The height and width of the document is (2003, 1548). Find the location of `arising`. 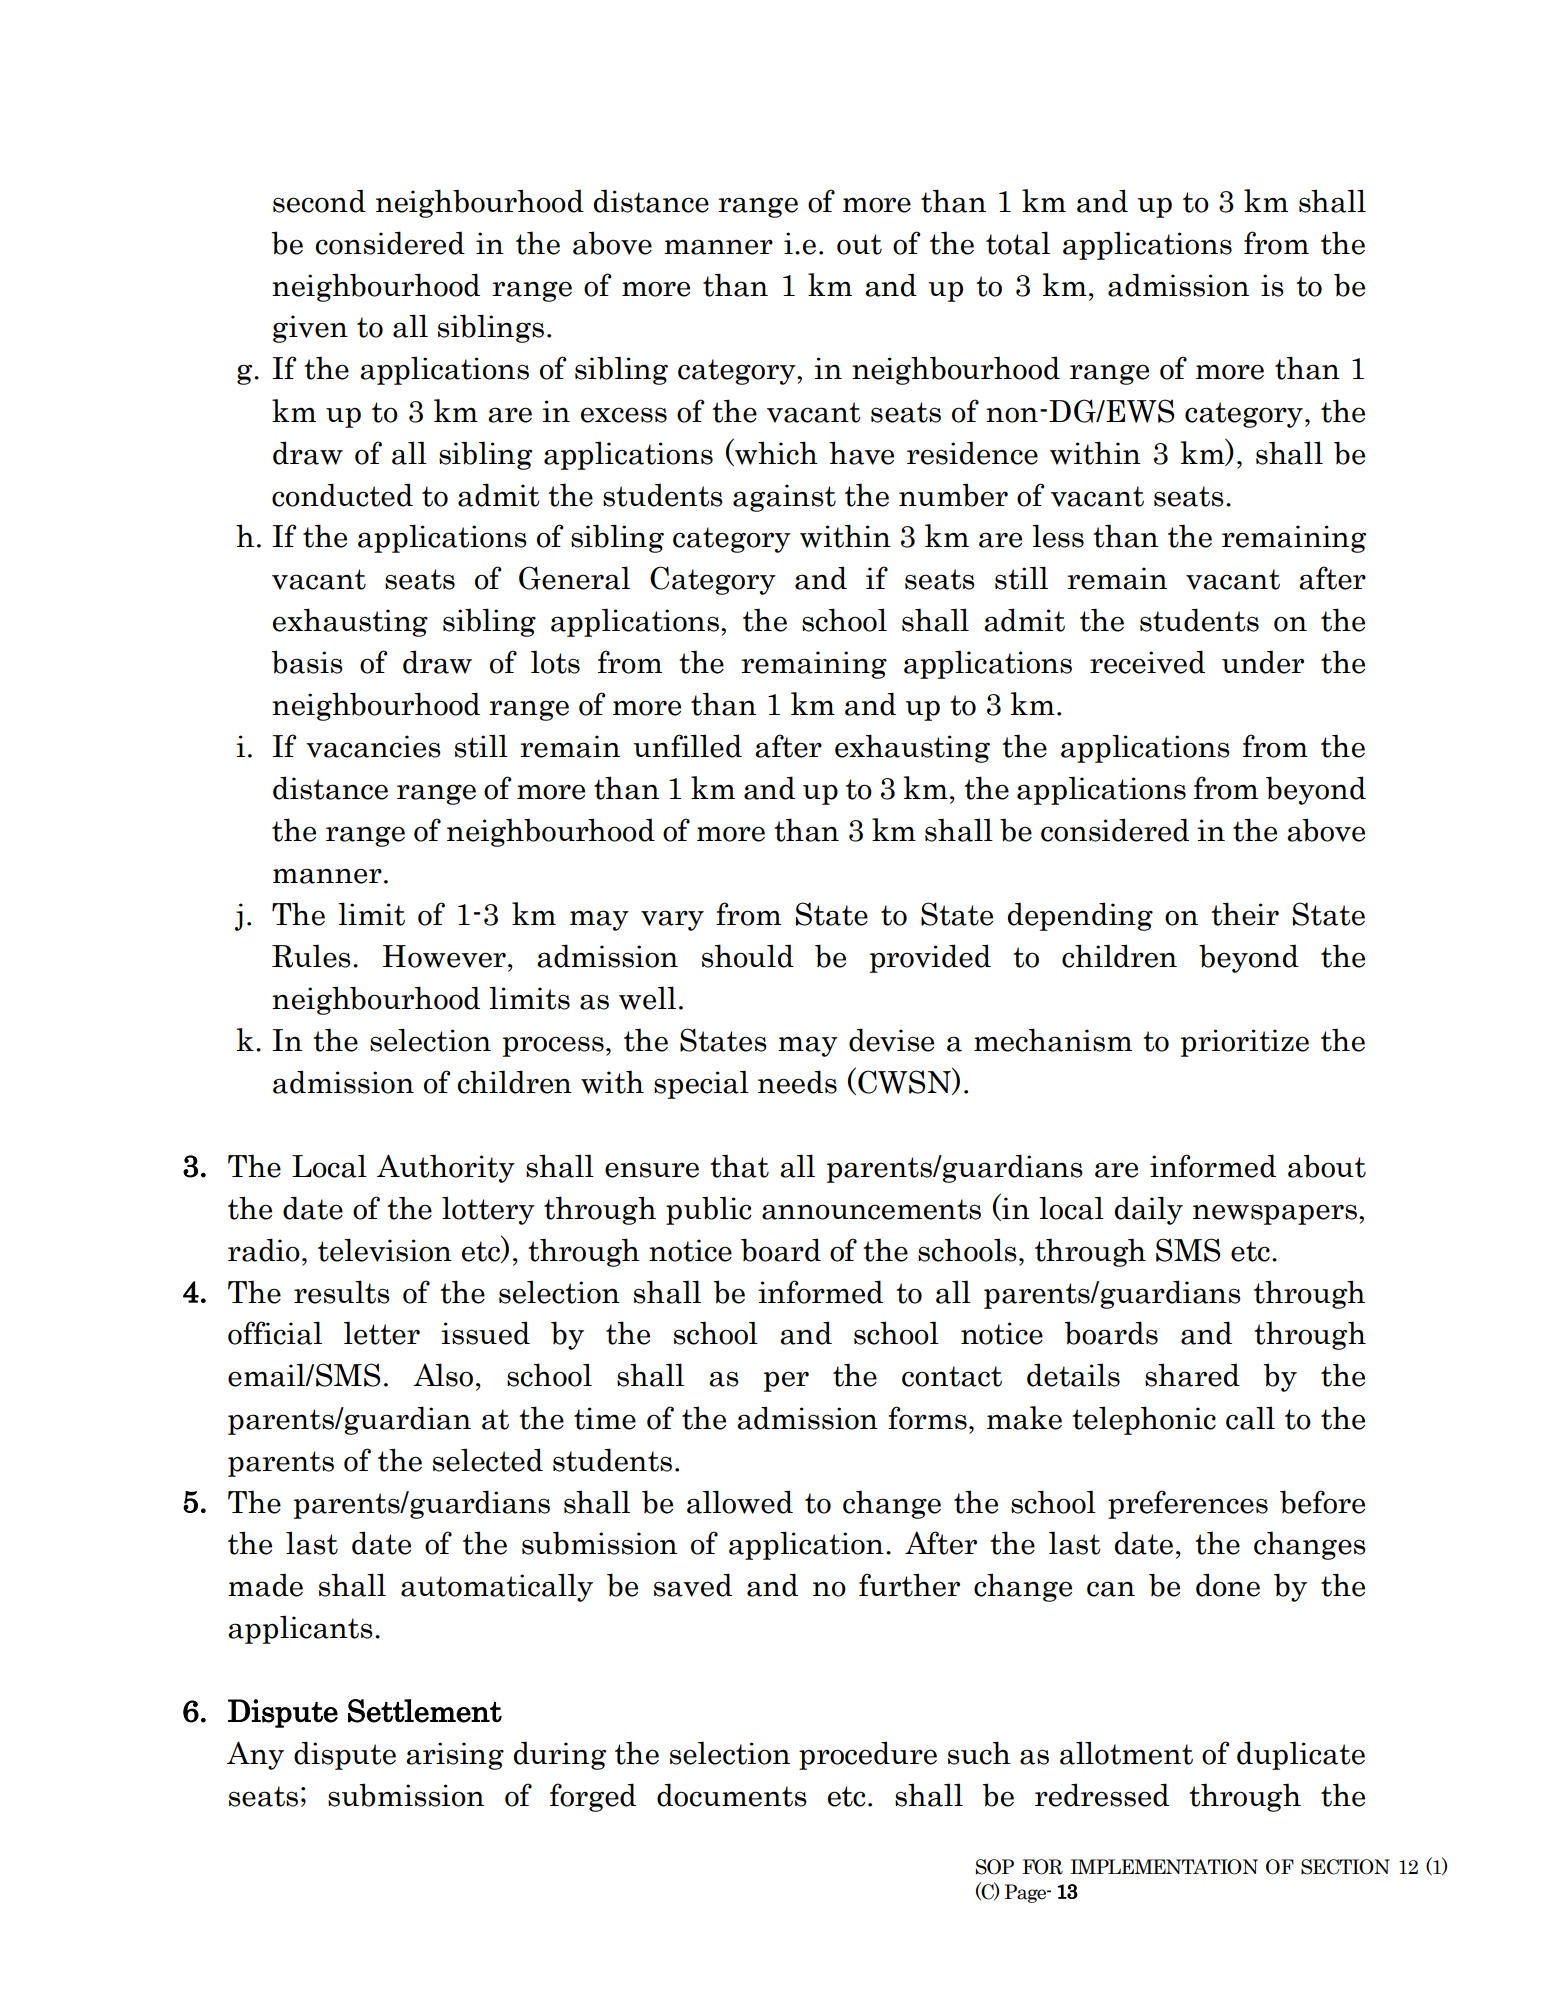

arising is located at coordinates (455, 1756).
